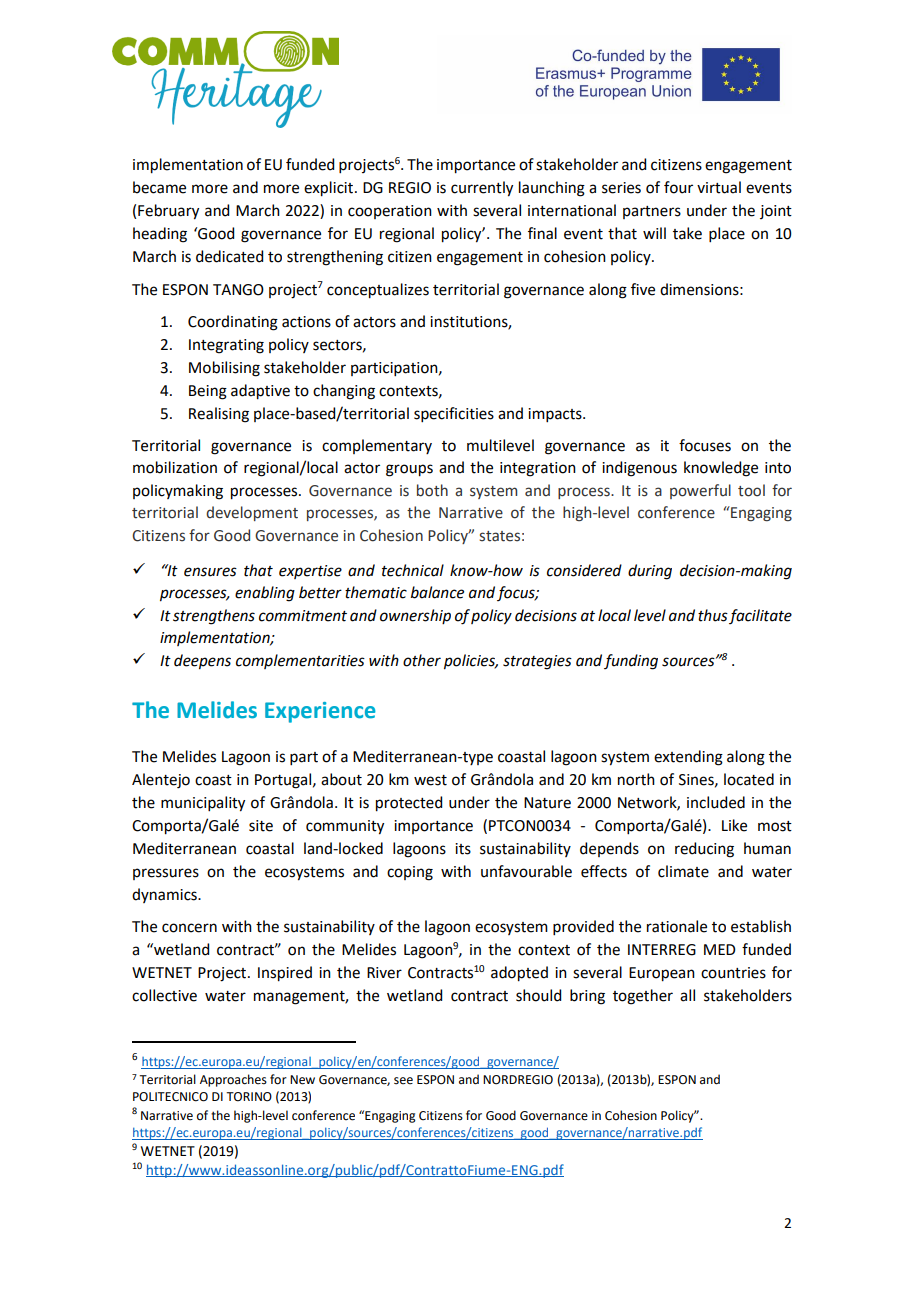 This image has height=1308, width=924. I want to click on thus, so click(713, 615).
